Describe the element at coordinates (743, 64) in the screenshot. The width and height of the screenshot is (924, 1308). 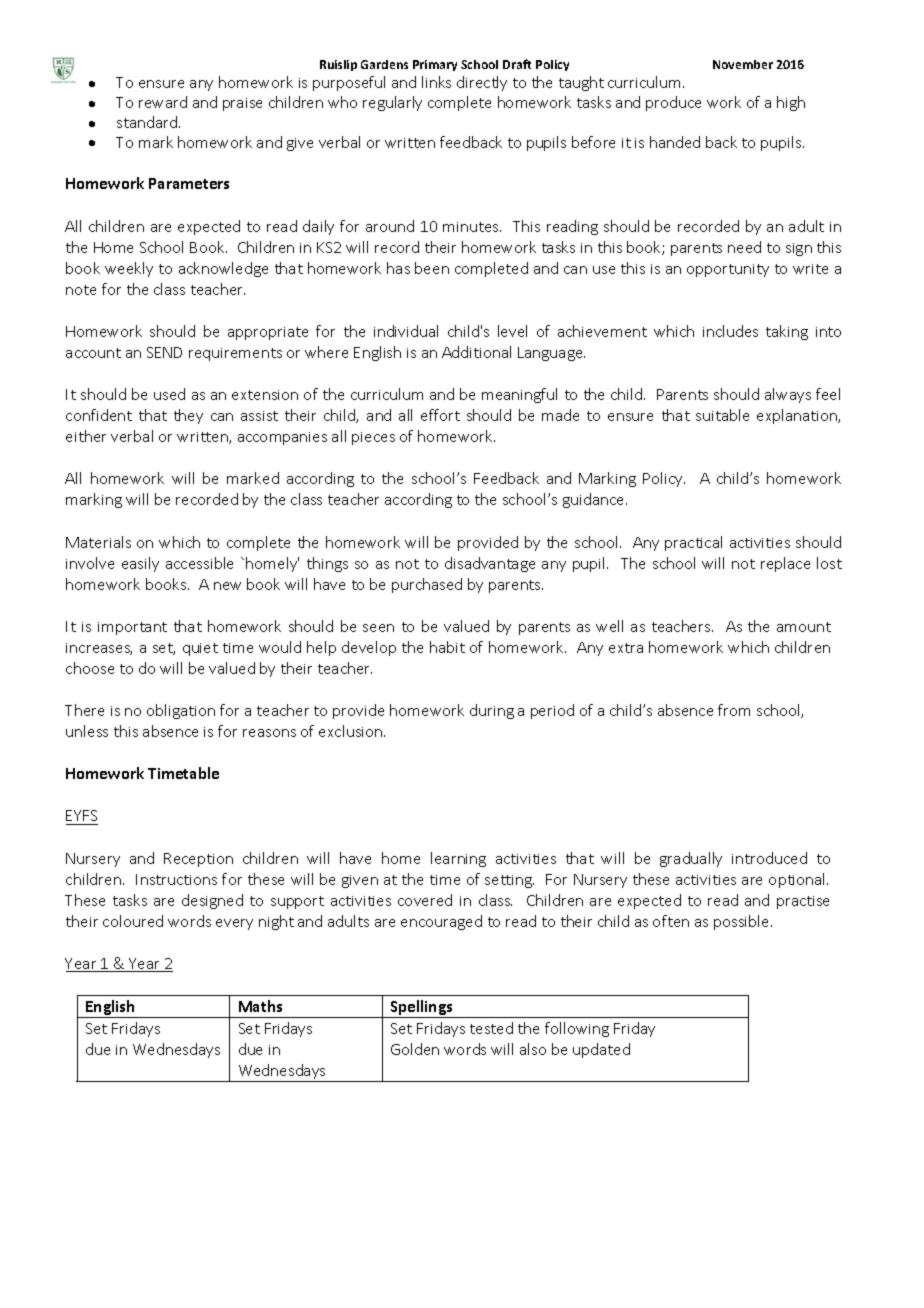
I see `November` at that location.
